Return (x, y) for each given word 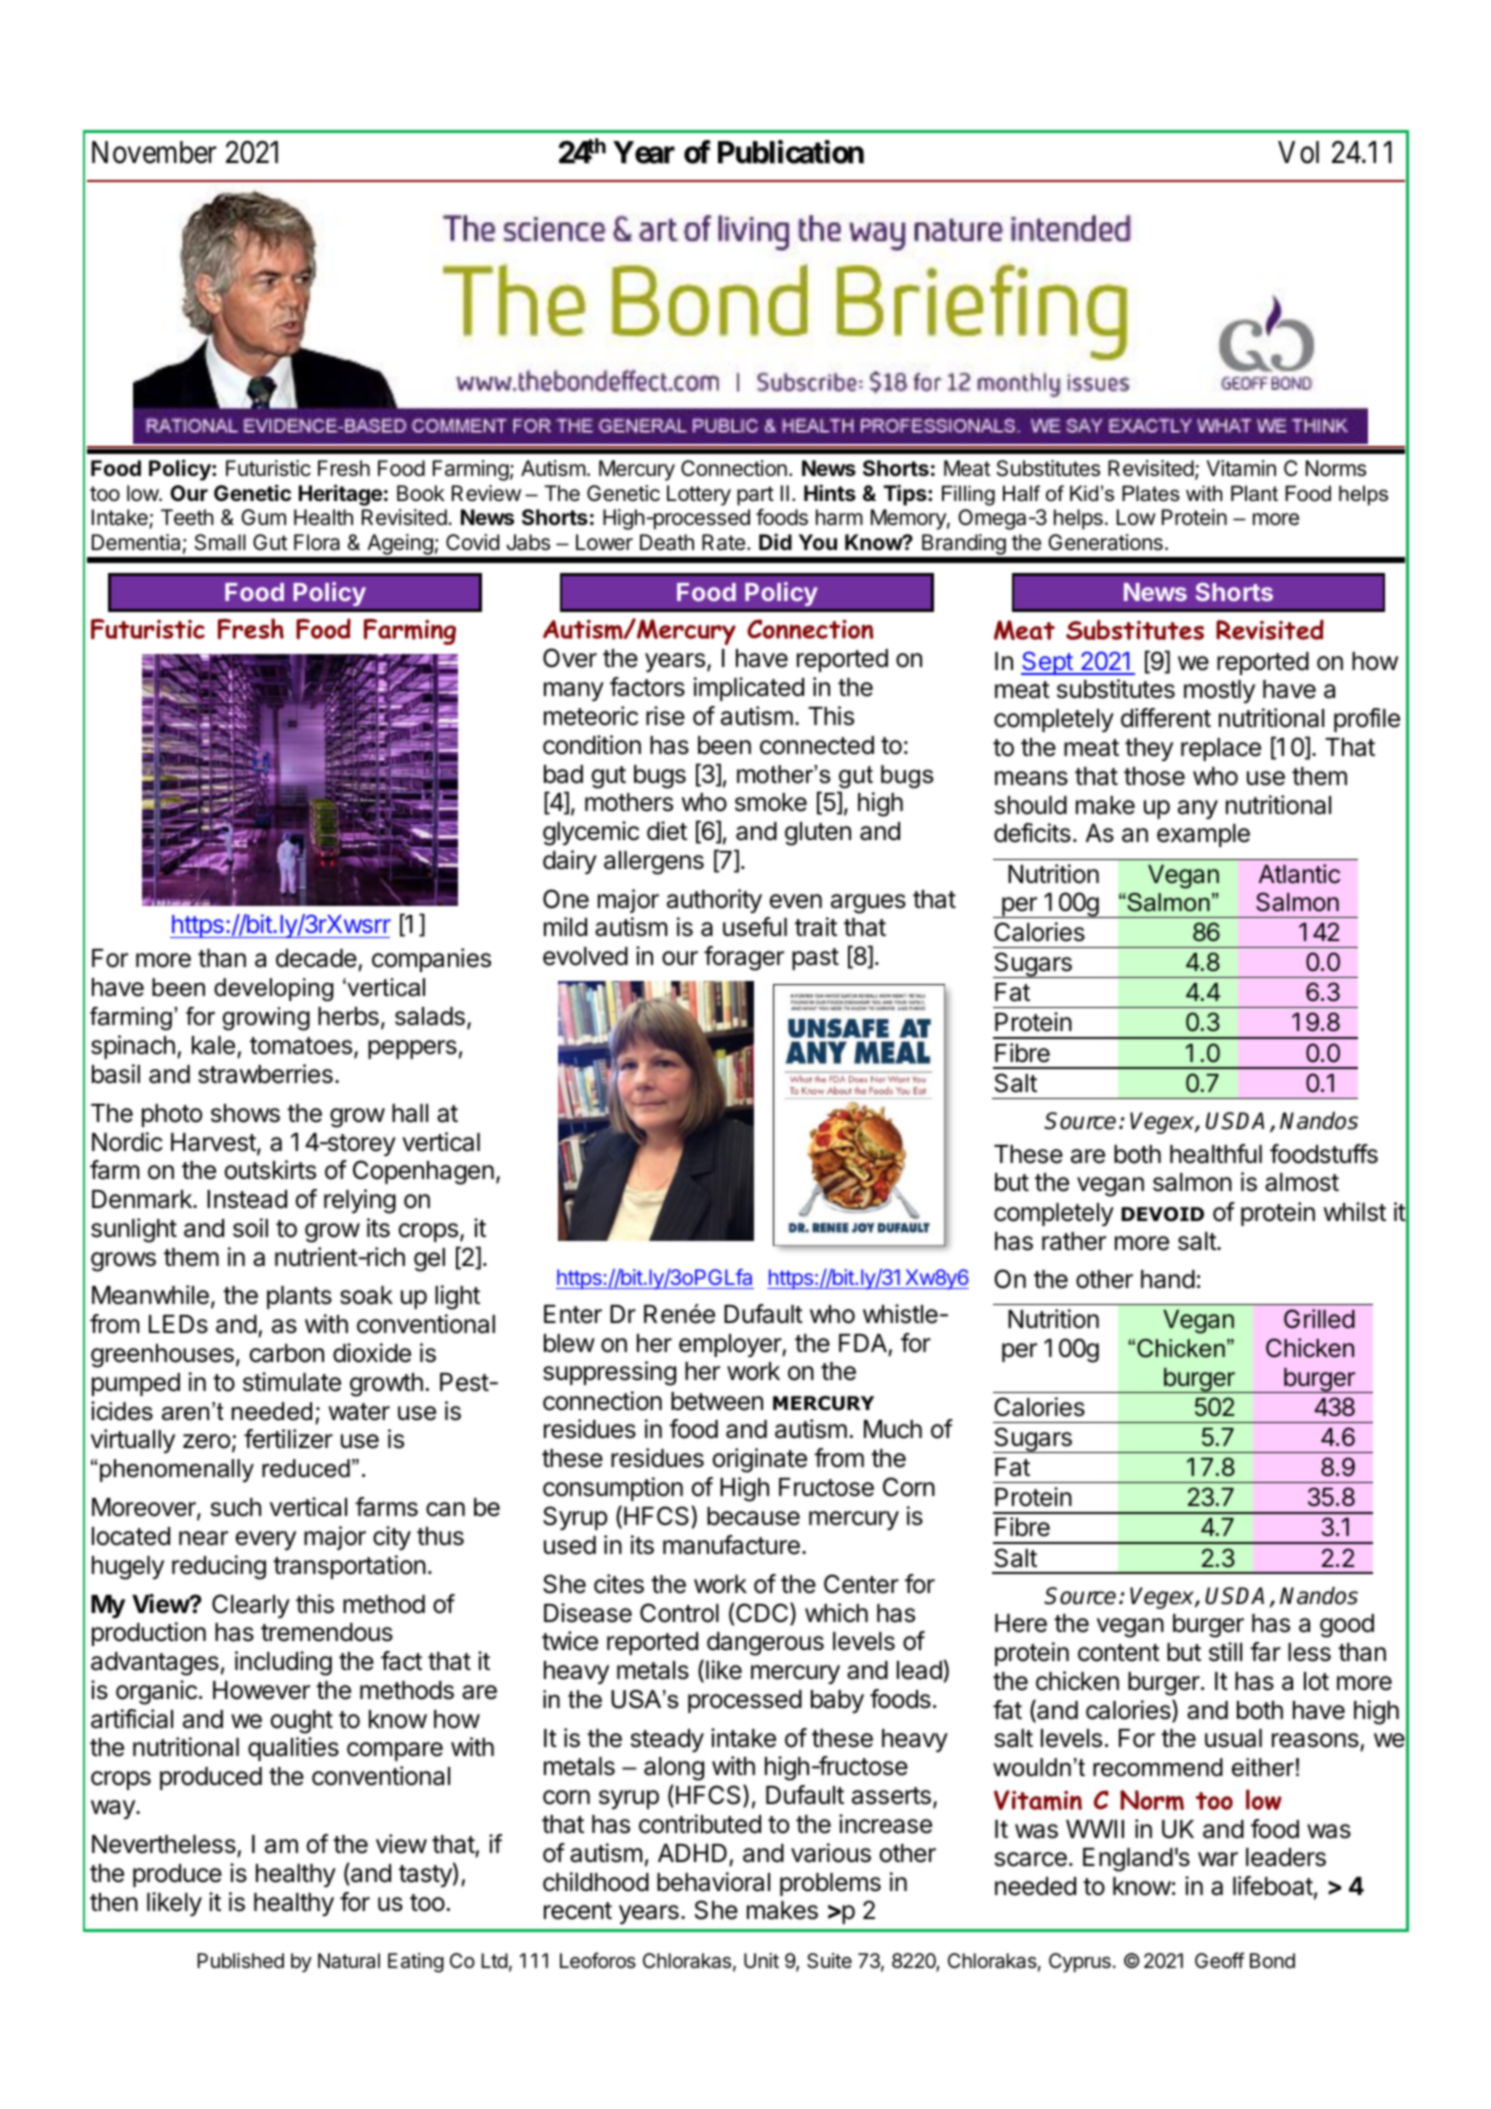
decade (316, 958)
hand (1168, 1279)
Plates (1151, 493)
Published (240, 1960)
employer (731, 1345)
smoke (771, 802)
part (755, 496)
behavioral (713, 1882)
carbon (287, 1353)
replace (1221, 749)
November (154, 152)
